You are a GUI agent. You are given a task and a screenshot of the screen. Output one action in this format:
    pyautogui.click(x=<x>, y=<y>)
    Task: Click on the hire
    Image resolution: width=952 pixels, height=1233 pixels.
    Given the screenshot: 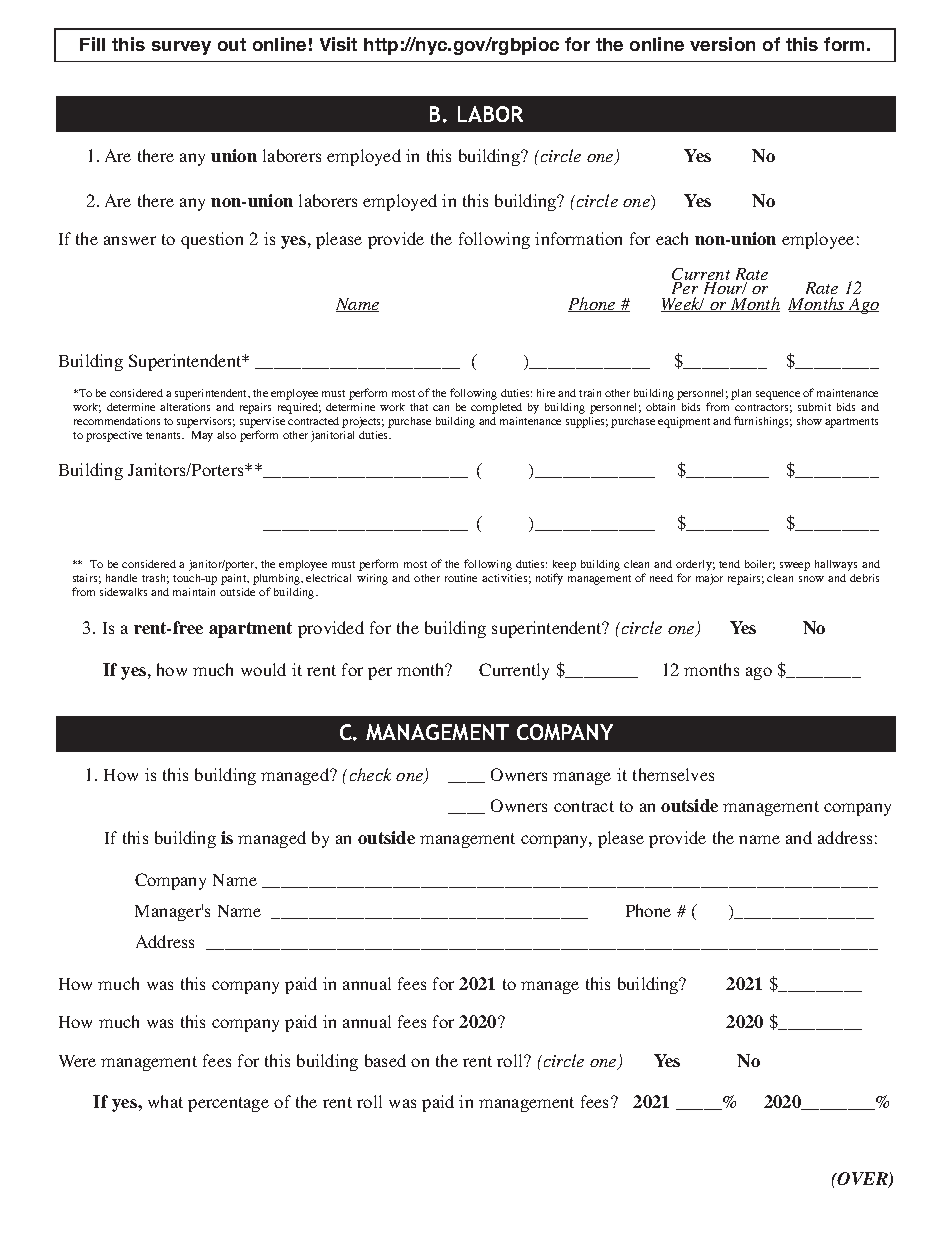 What is the action you would take?
    pyautogui.click(x=546, y=393)
